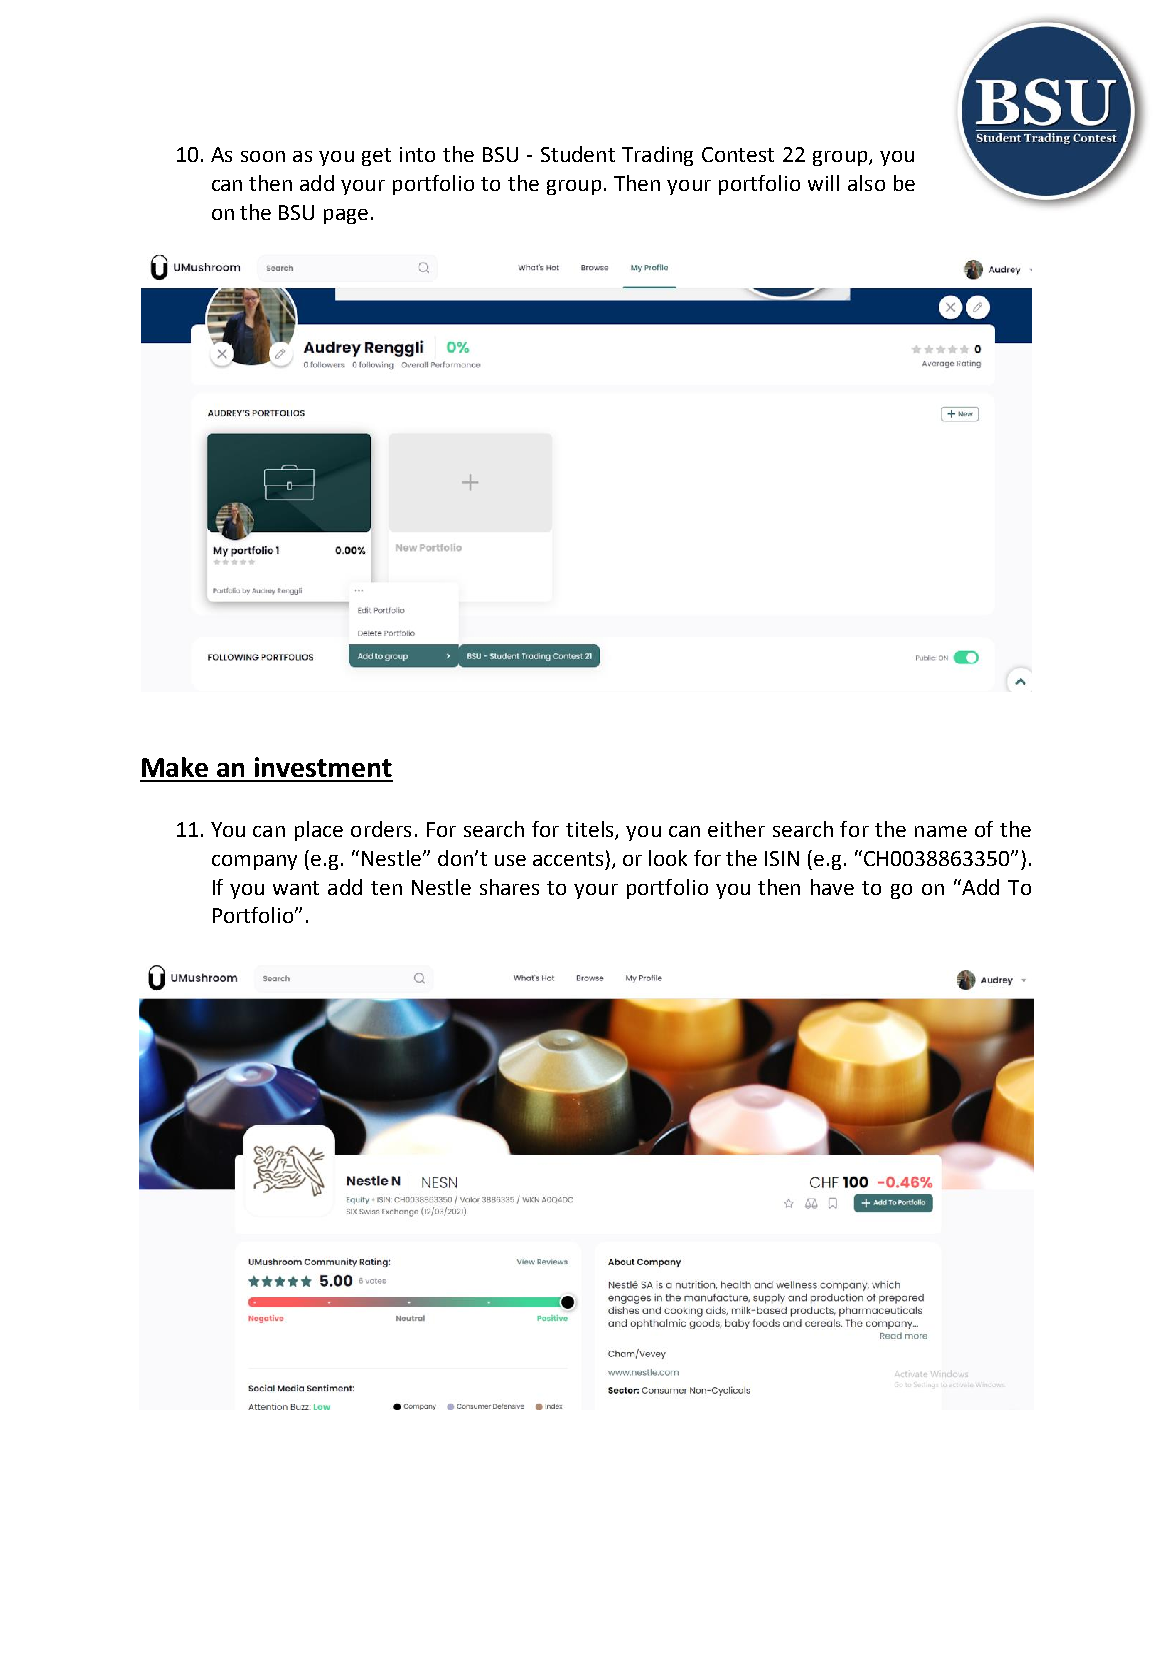  What do you see at coordinates (296, 888) in the document?
I see `want` at bounding box center [296, 888].
